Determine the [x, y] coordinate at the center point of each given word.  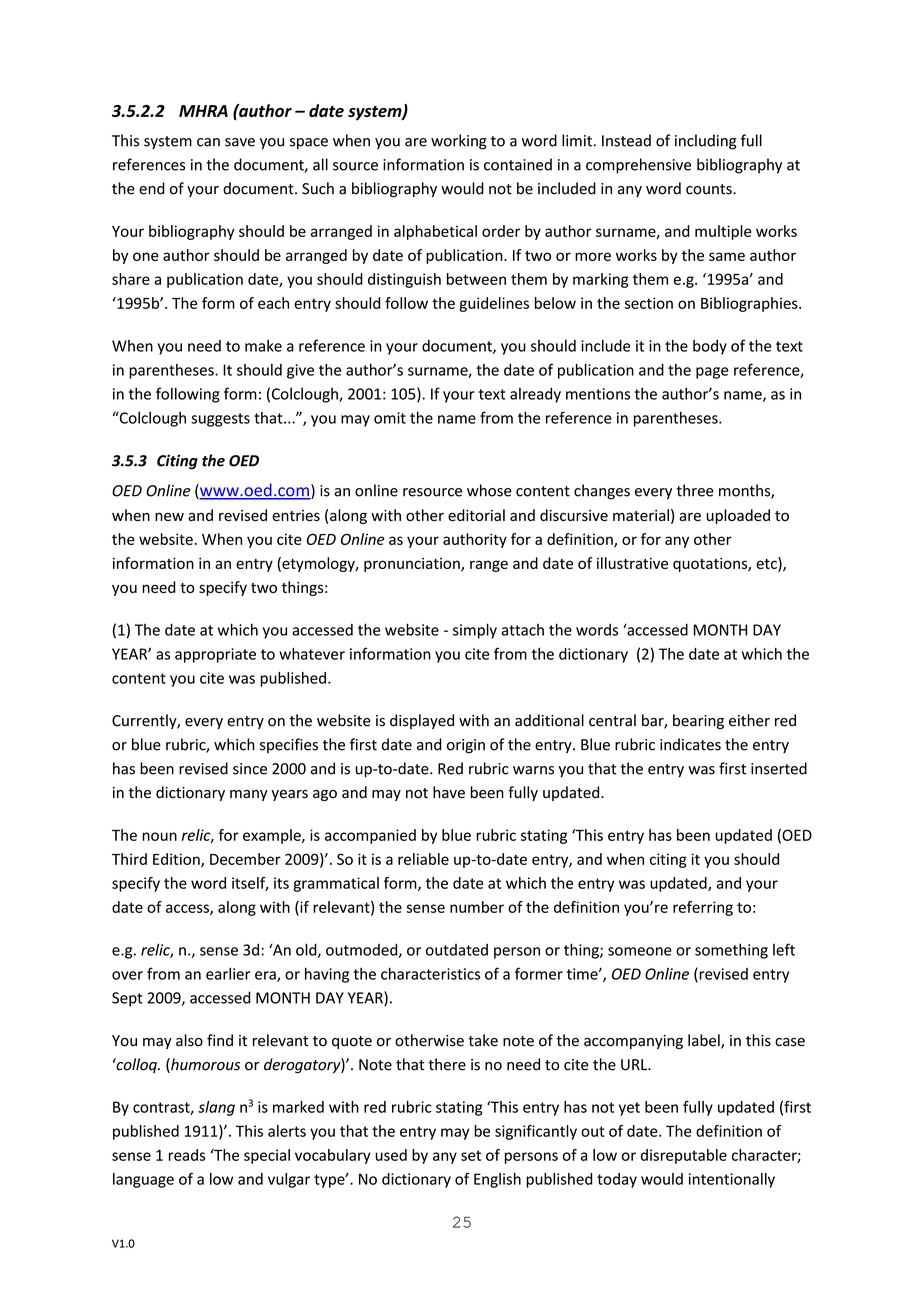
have [449, 792]
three [695, 490]
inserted [779, 768]
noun [159, 836]
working [459, 142]
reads [187, 1155]
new [169, 516]
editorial [476, 515]
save [240, 142]
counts [710, 189]
